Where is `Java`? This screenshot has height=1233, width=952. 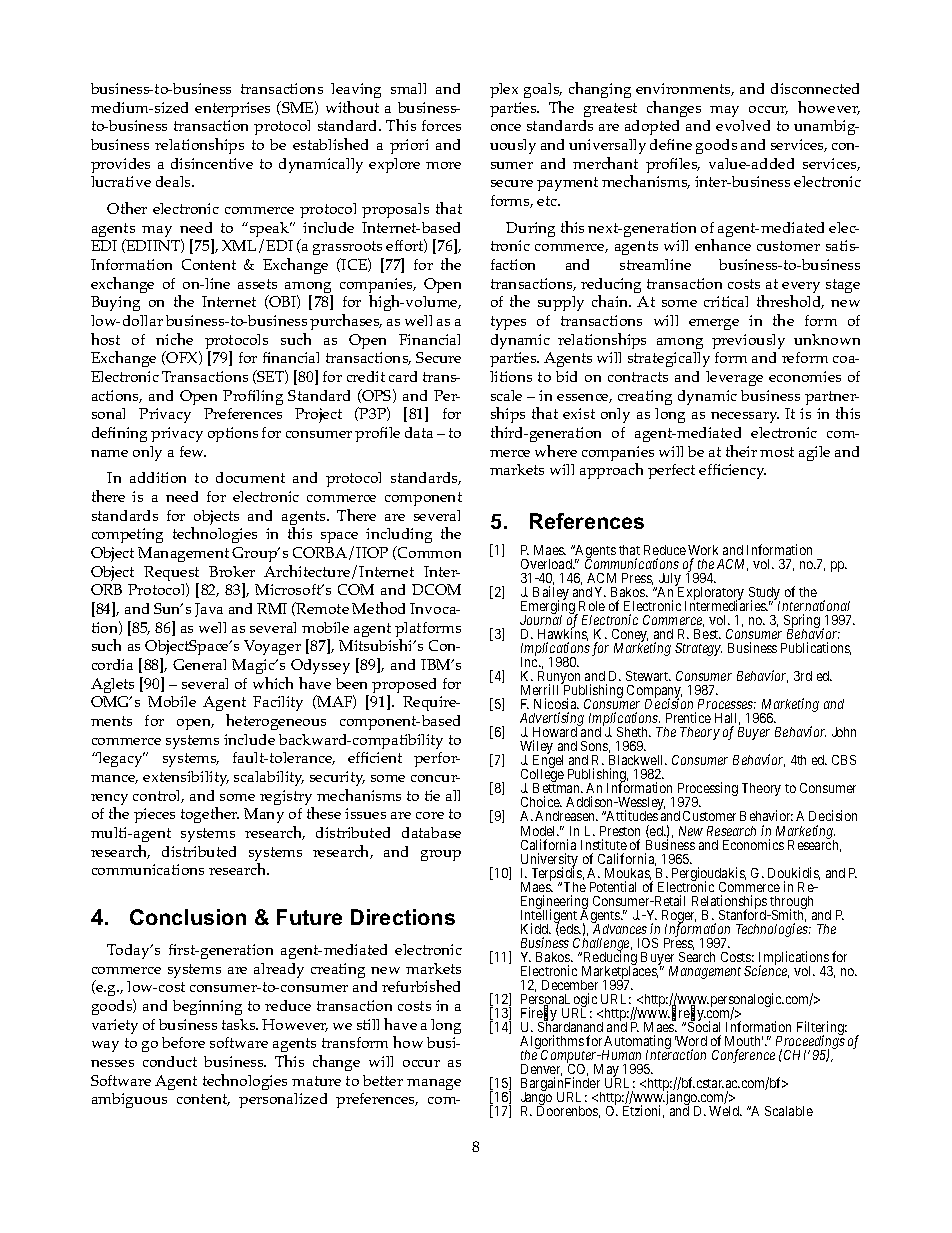 Java is located at coordinates (209, 610).
